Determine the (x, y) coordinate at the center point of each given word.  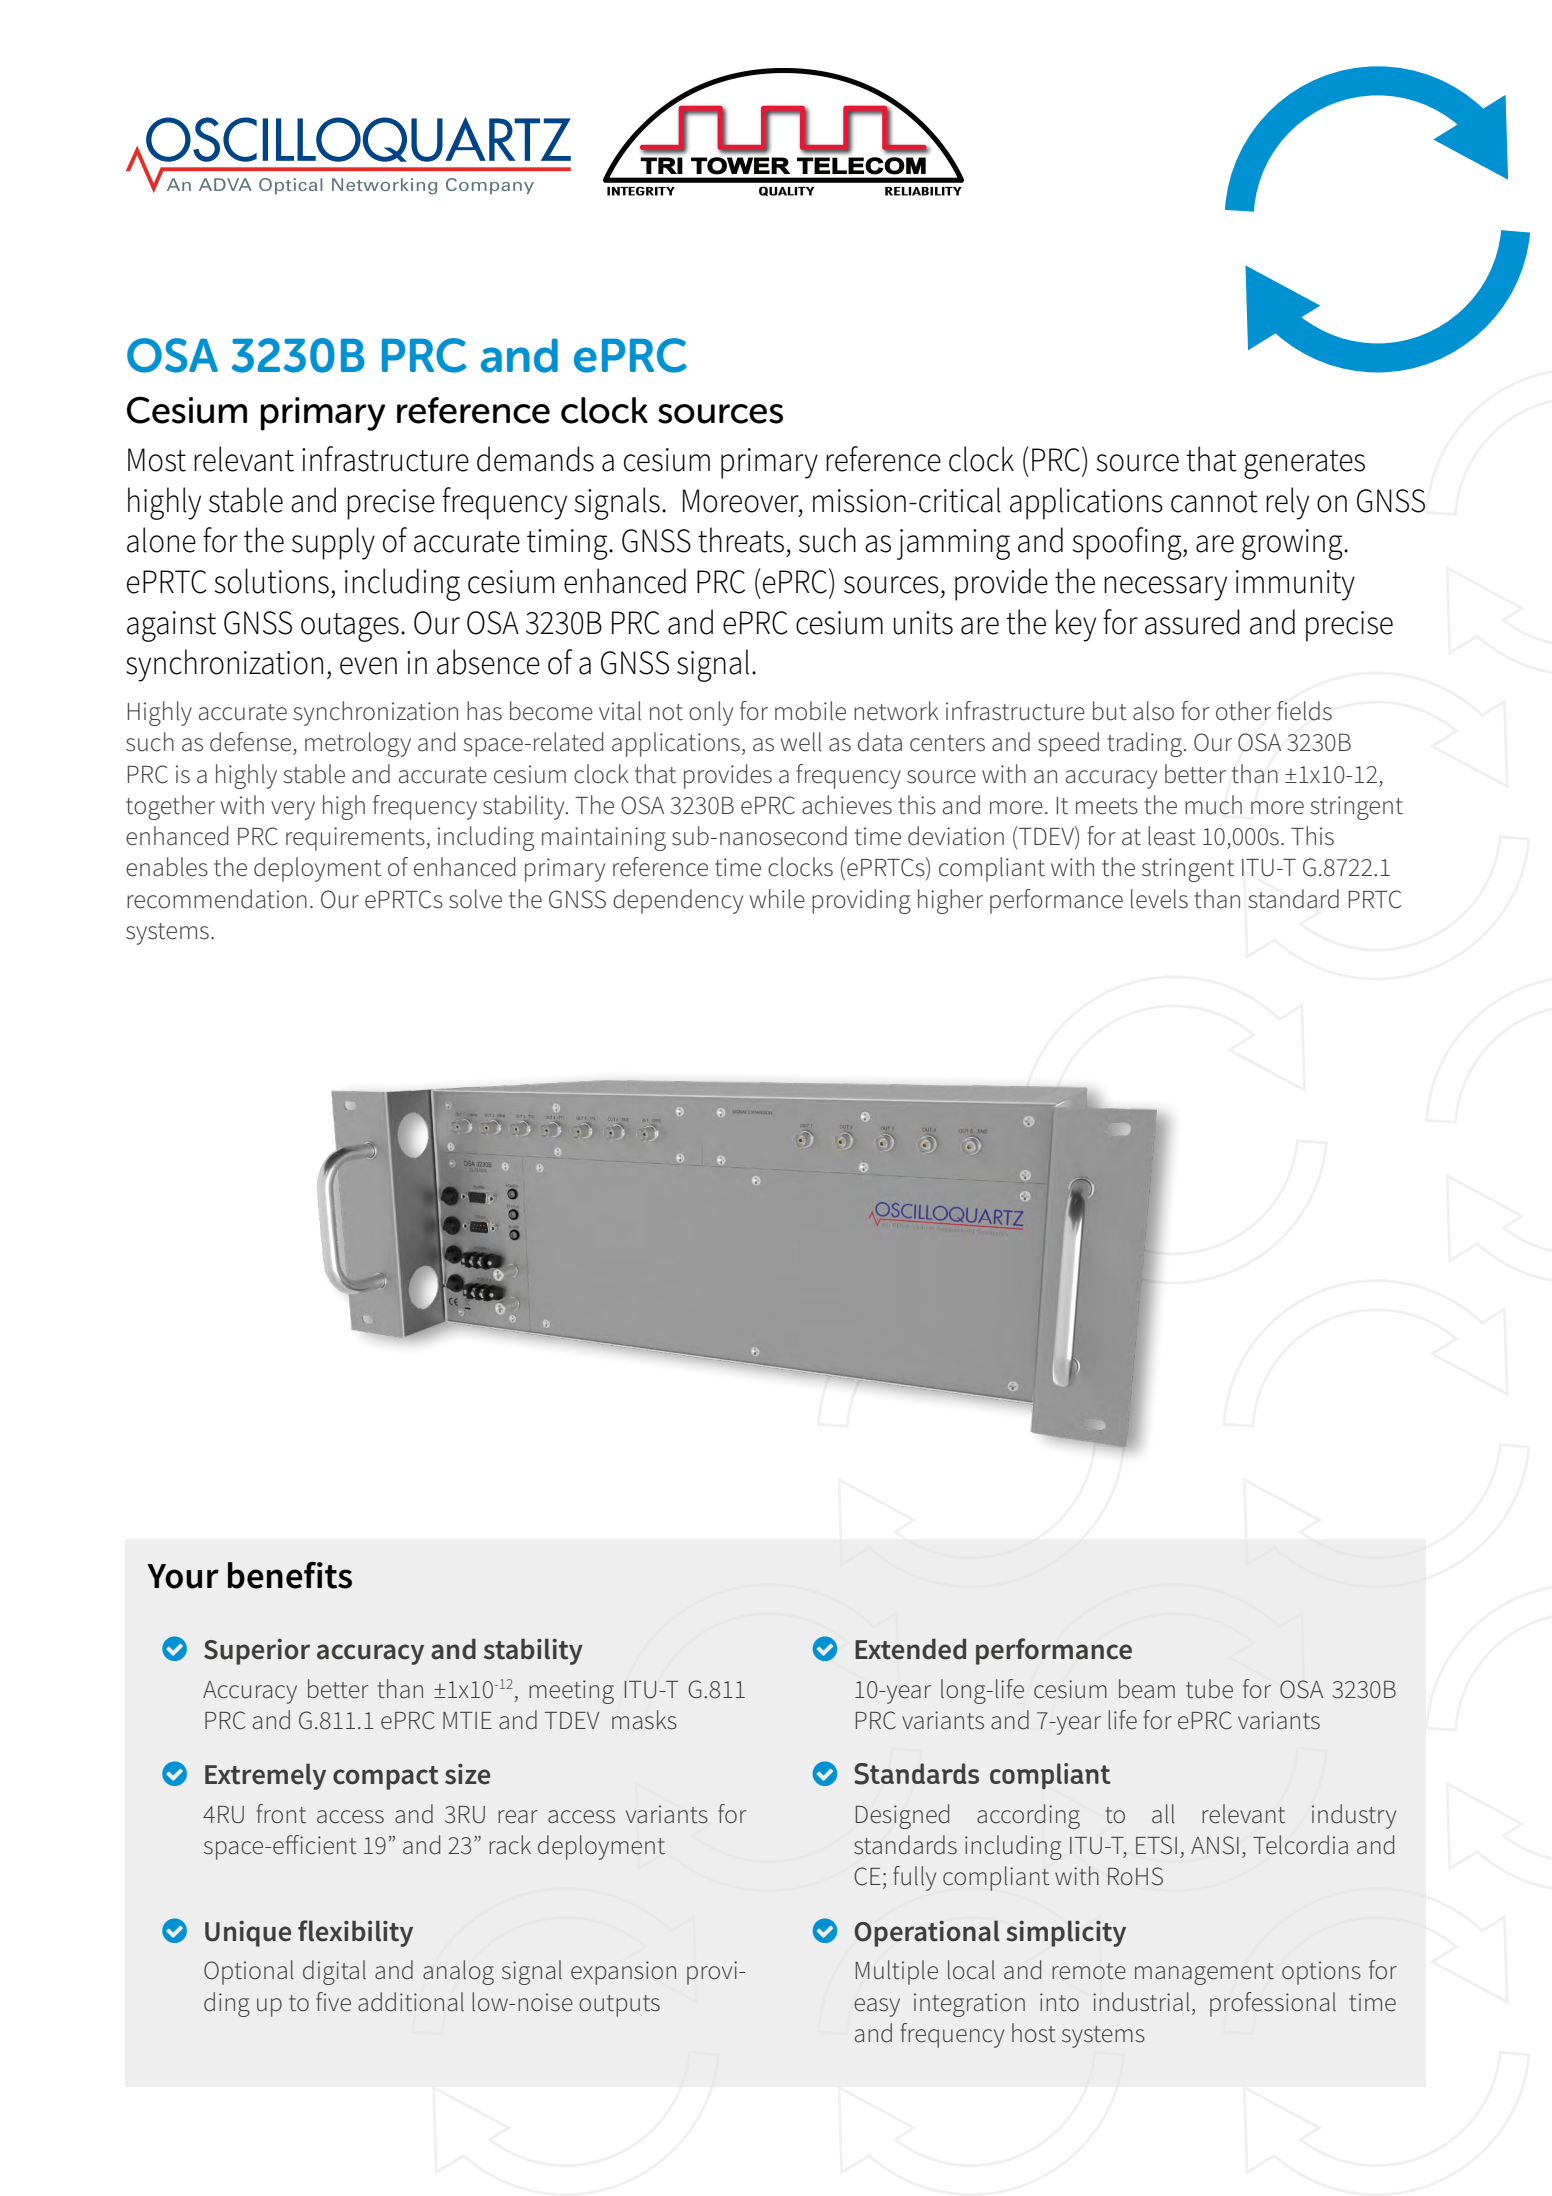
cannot (1214, 502)
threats (741, 540)
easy (877, 2007)
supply (333, 543)
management (1204, 1974)
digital (334, 1972)
